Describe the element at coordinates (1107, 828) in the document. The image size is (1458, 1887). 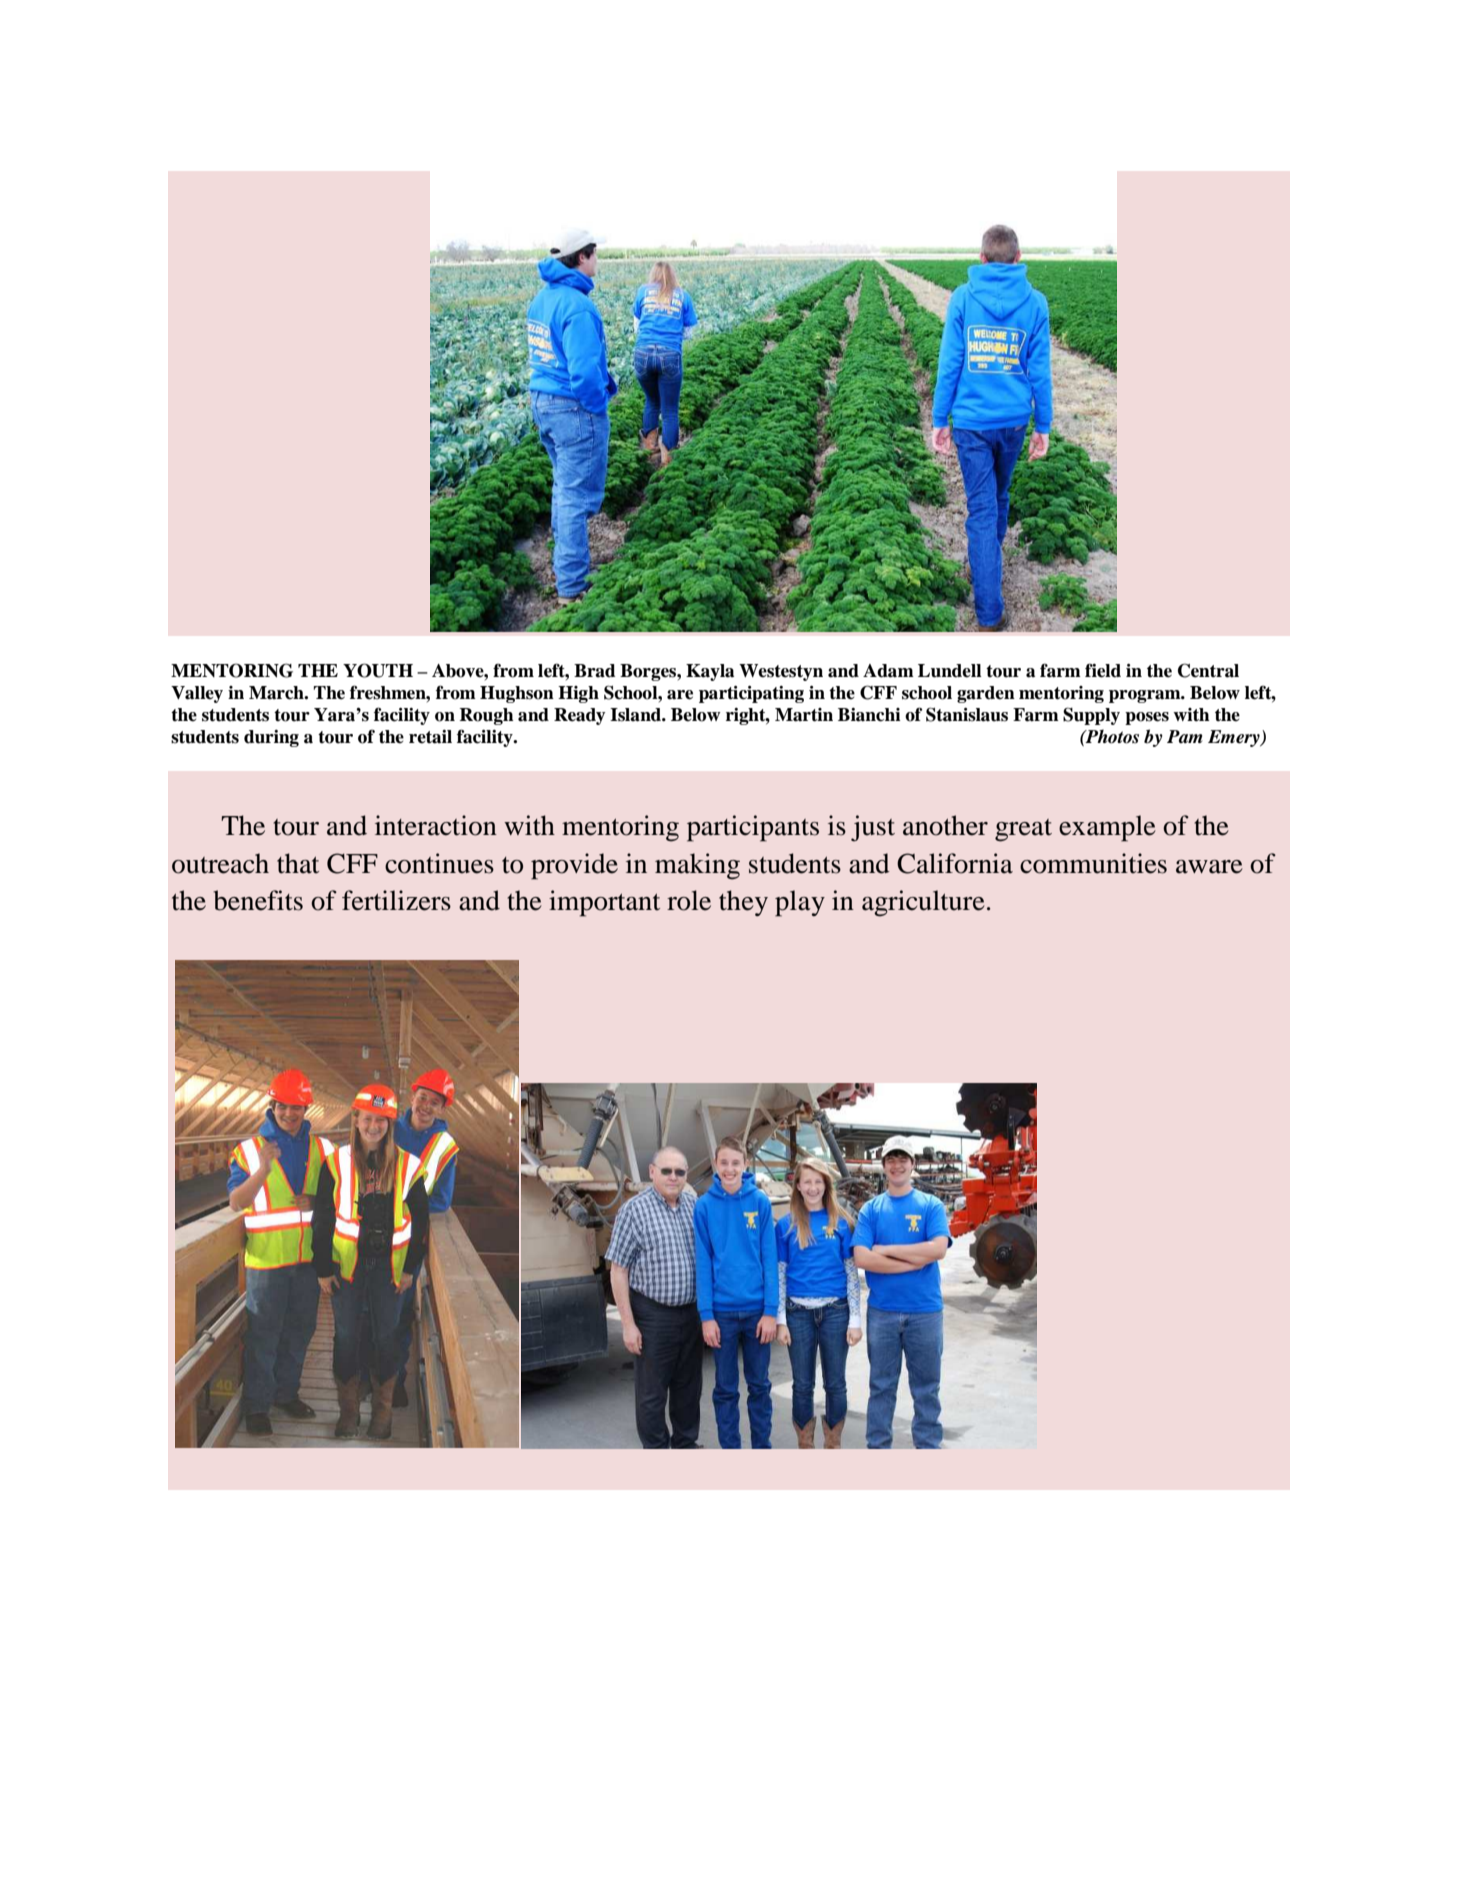
I see `example` at that location.
